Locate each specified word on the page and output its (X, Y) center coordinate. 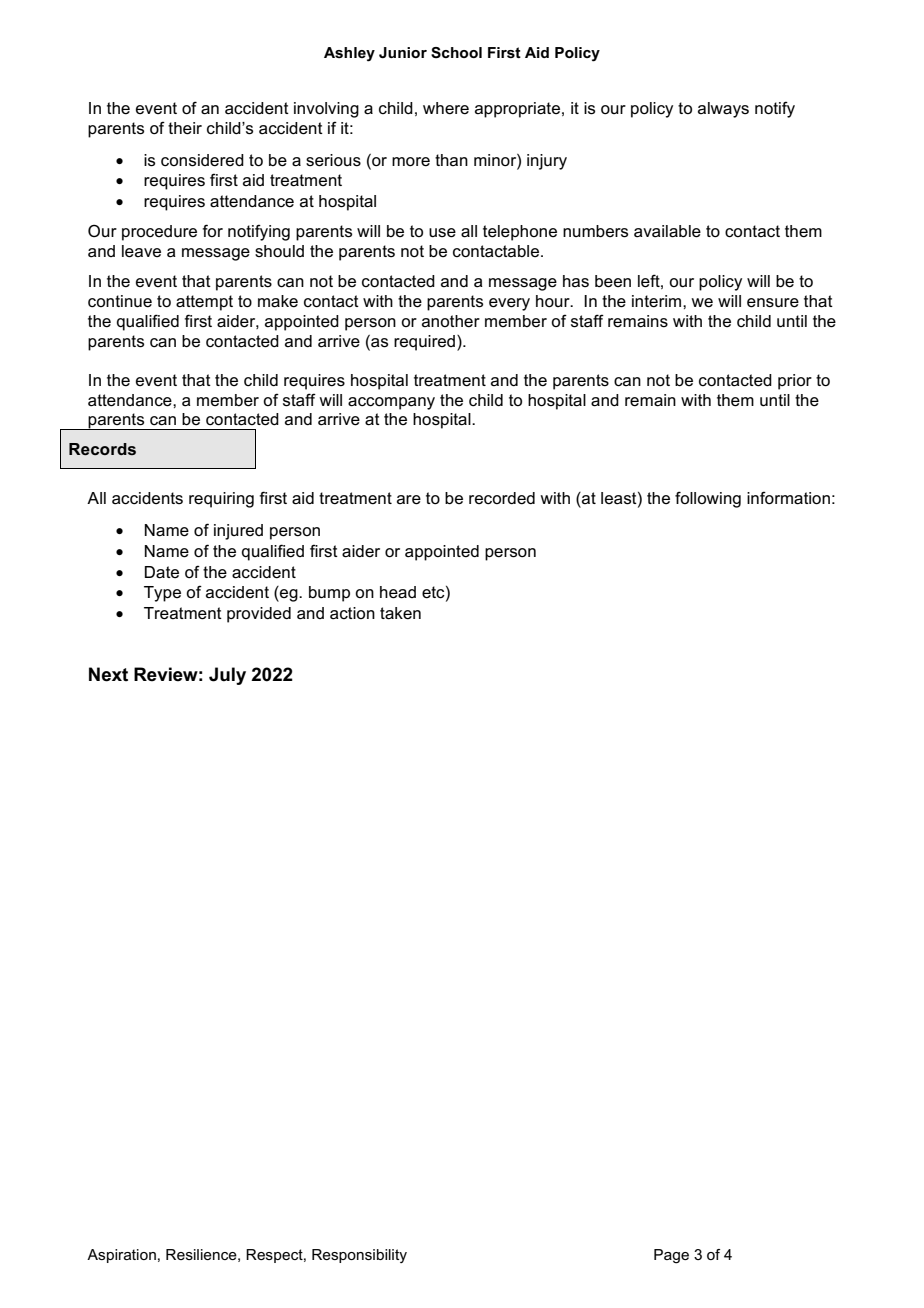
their (185, 128)
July (227, 676)
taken (400, 613)
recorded (502, 498)
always (723, 110)
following (708, 499)
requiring (221, 500)
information (788, 498)
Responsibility (359, 1256)
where (446, 108)
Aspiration (121, 1256)
